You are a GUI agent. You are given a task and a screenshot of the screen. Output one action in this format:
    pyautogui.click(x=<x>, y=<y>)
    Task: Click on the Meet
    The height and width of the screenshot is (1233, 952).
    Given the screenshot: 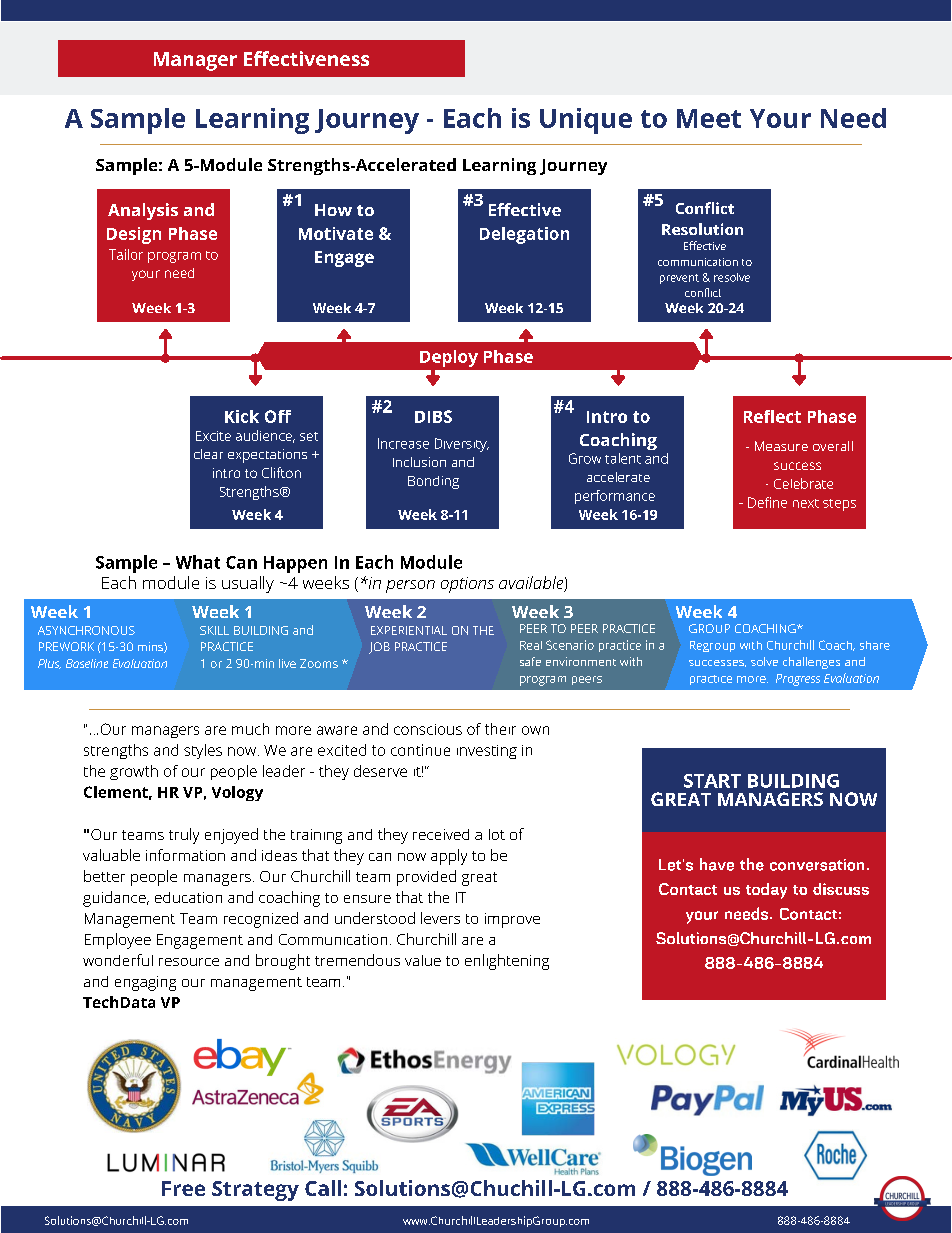 What is the action you would take?
    pyautogui.click(x=709, y=118)
